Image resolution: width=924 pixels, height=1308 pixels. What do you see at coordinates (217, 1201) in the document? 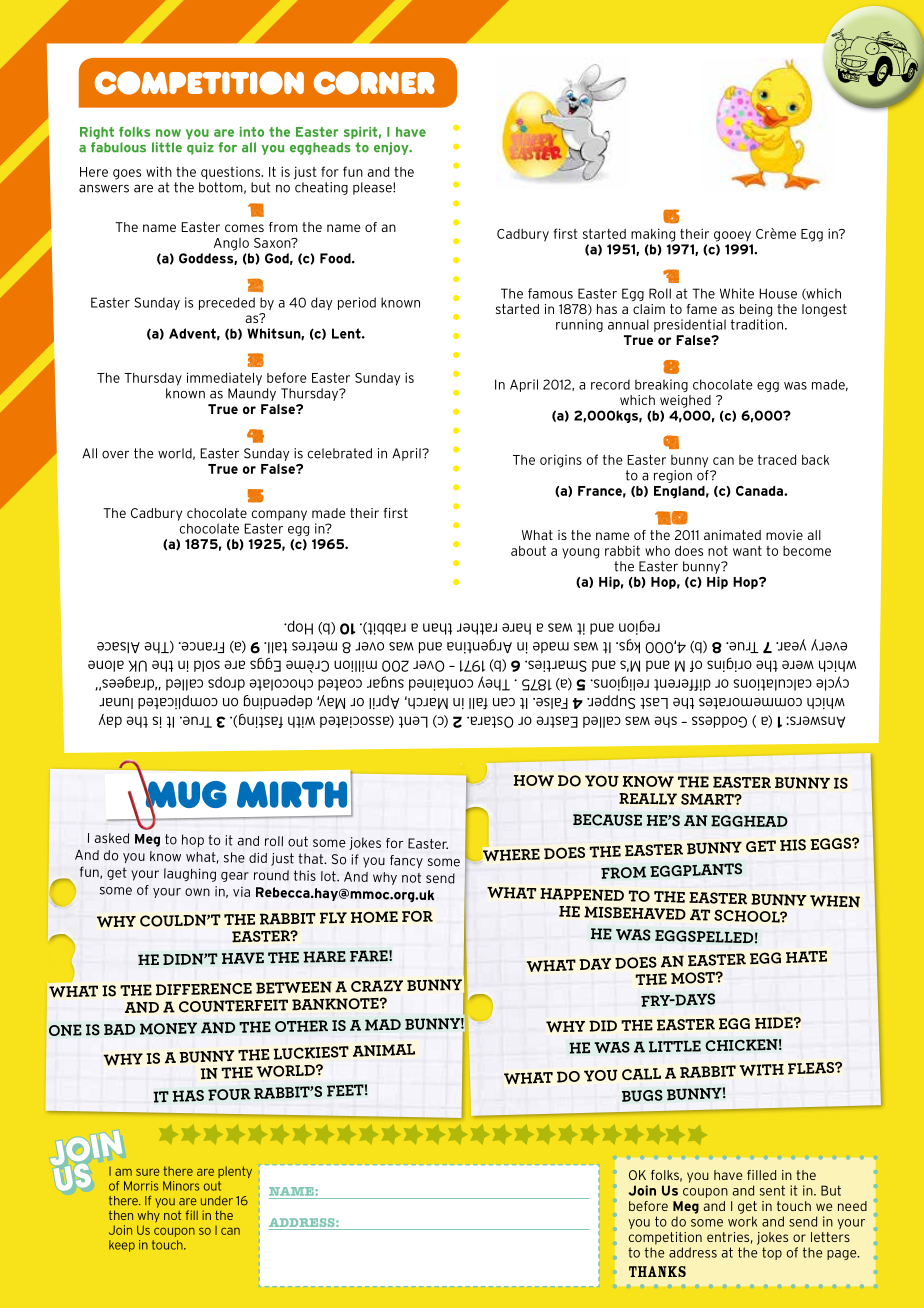
I see `under` at bounding box center [217, 1201].
